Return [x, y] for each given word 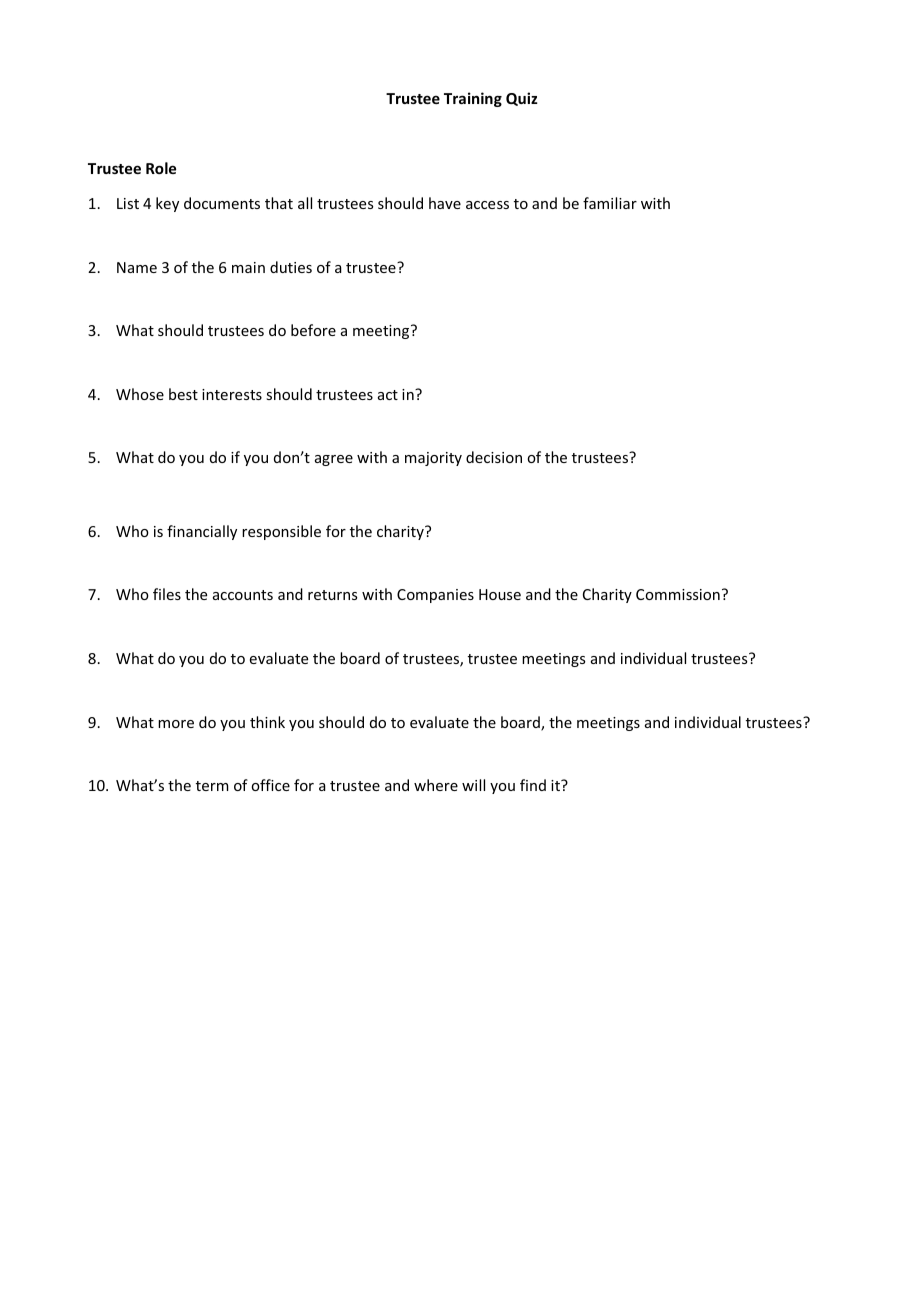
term [212, 786]
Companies [435, 596]
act [388, 395]
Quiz [522, 99]
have [445, 203]
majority [433, 459]
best [183, 394]
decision [494, 457]
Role [161, 168]
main [248, 267]
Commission [678, 594]
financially [202, 532]
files [167, 594]
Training [473, 99]
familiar [610, 203]
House [500, 594]
